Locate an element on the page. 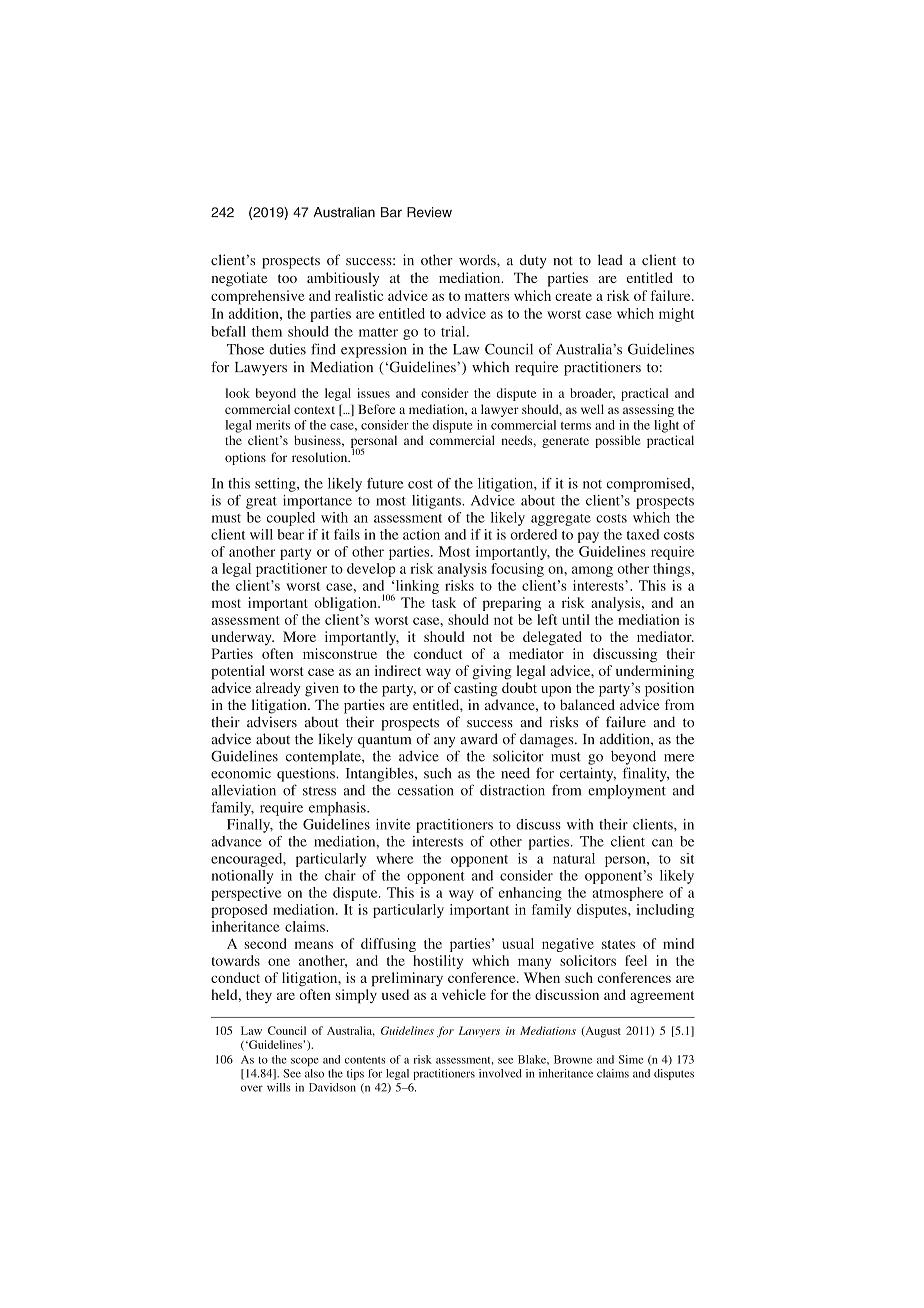  too is located at coordinates (287, 278).
